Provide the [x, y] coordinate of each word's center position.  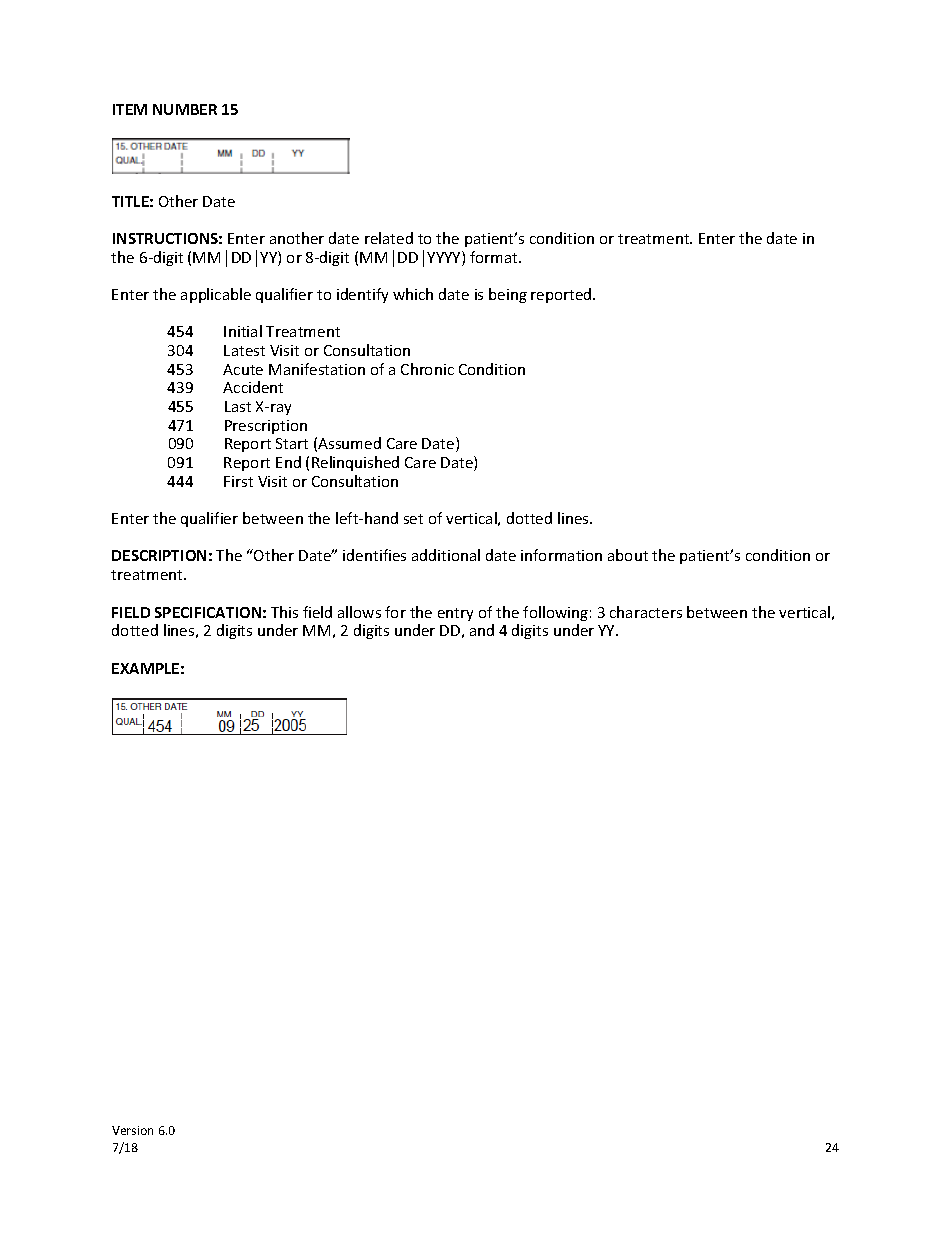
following [555, 613]
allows [359, 612]
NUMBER [185, 109]
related [389, 238]
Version [132, 1130]
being [508, 295]
